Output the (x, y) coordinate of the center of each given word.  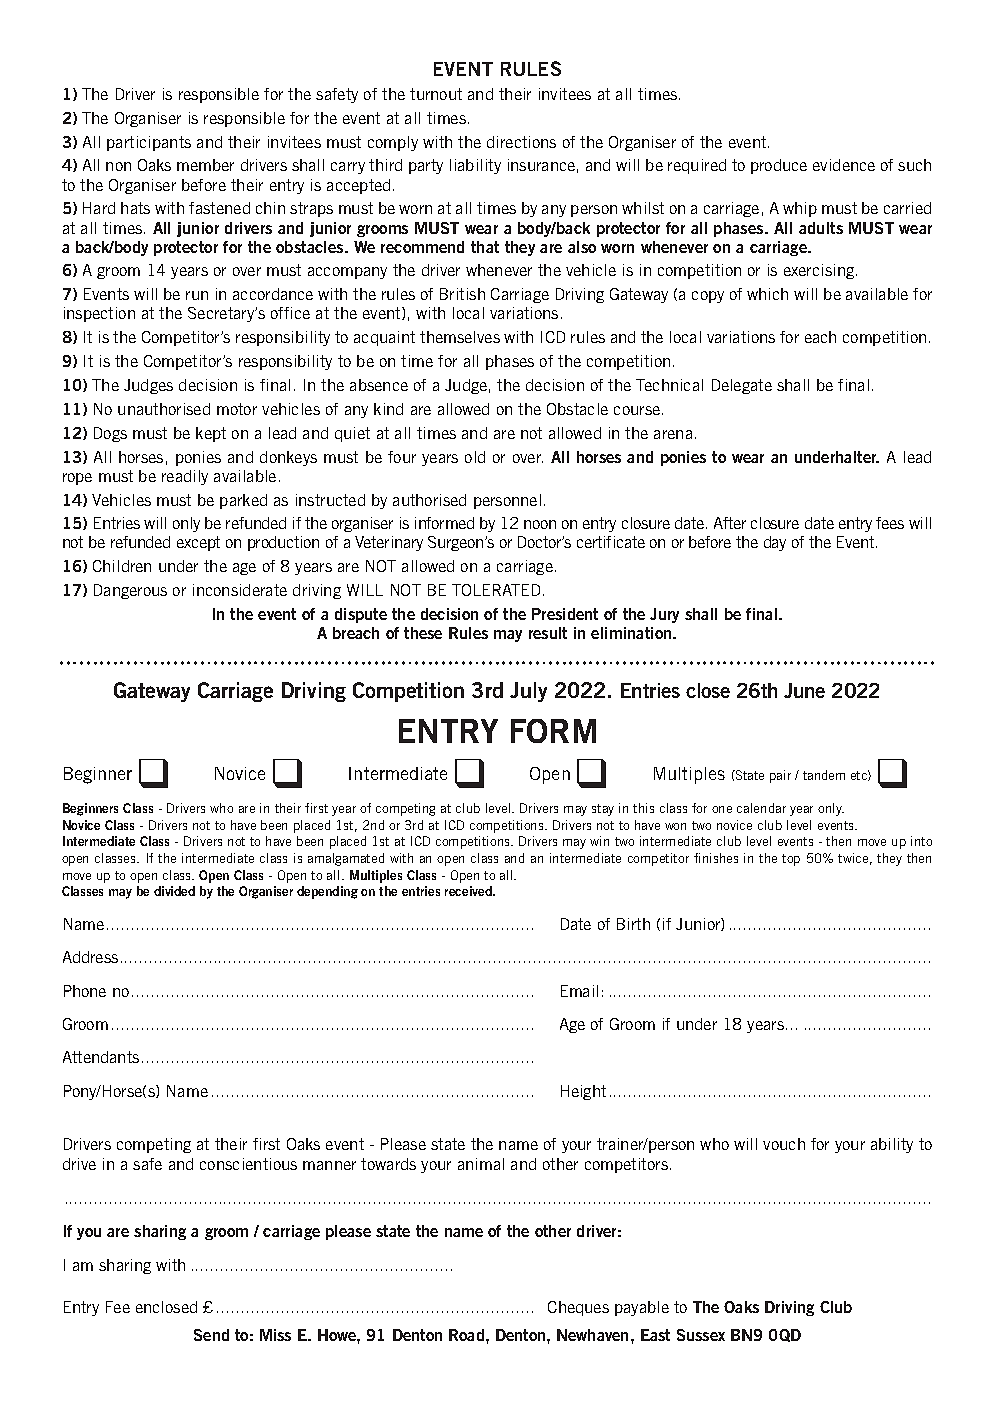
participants (149, 143)
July (528, 692)
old (475, 457)
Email (579, 991)
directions (521, 142)
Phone (85, 991)
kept (211, 434)
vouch (784, 1144)
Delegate (742, 386)
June (804, 690)
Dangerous (130, 591)
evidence (844, 165)
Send (211, 1335)
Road (466, 1335)
